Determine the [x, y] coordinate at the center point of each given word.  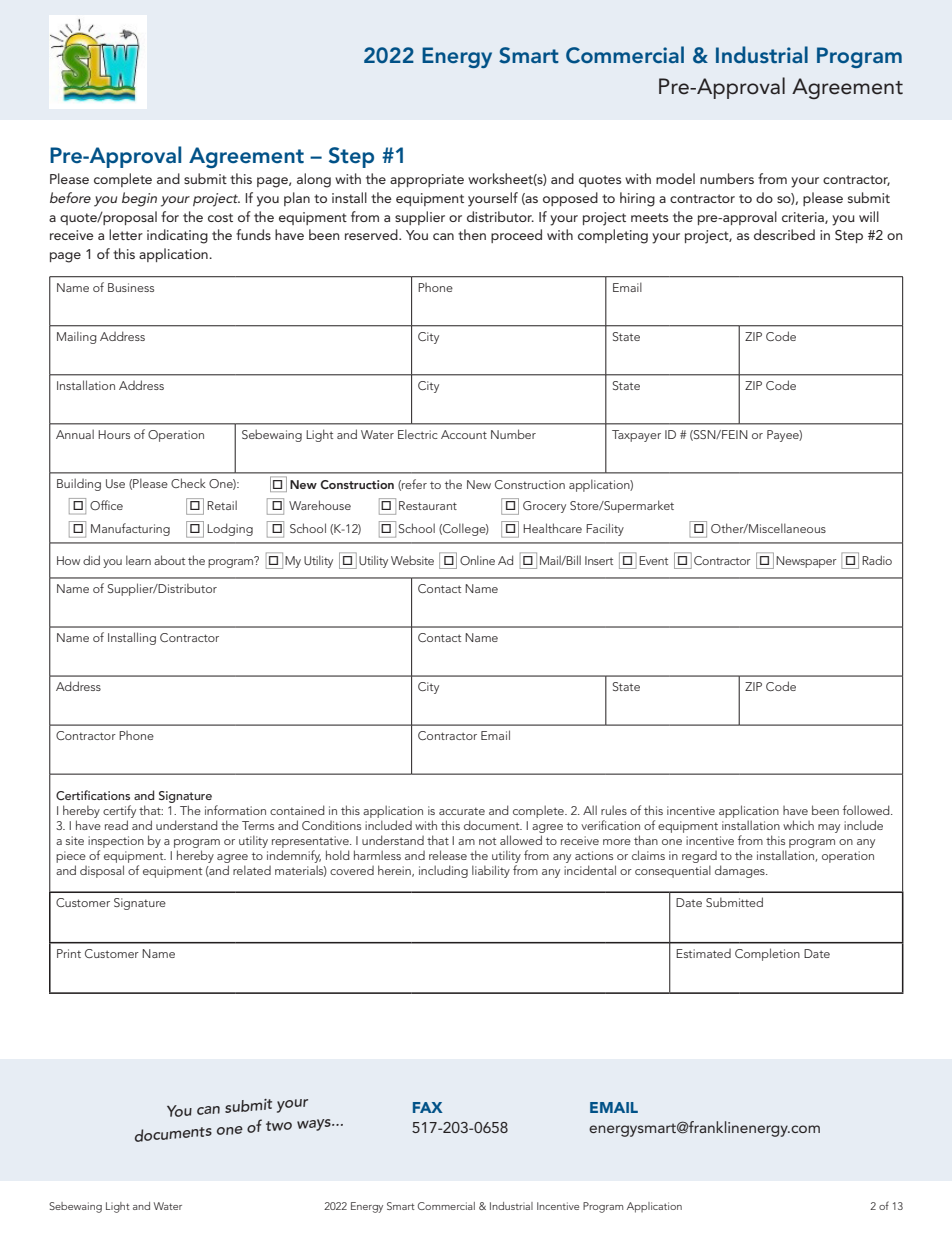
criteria [804, 218]
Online [477, 560]
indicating [177, 236]
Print [69, 953]
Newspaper [806, 562]
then [472, 234]
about [169, 560]
